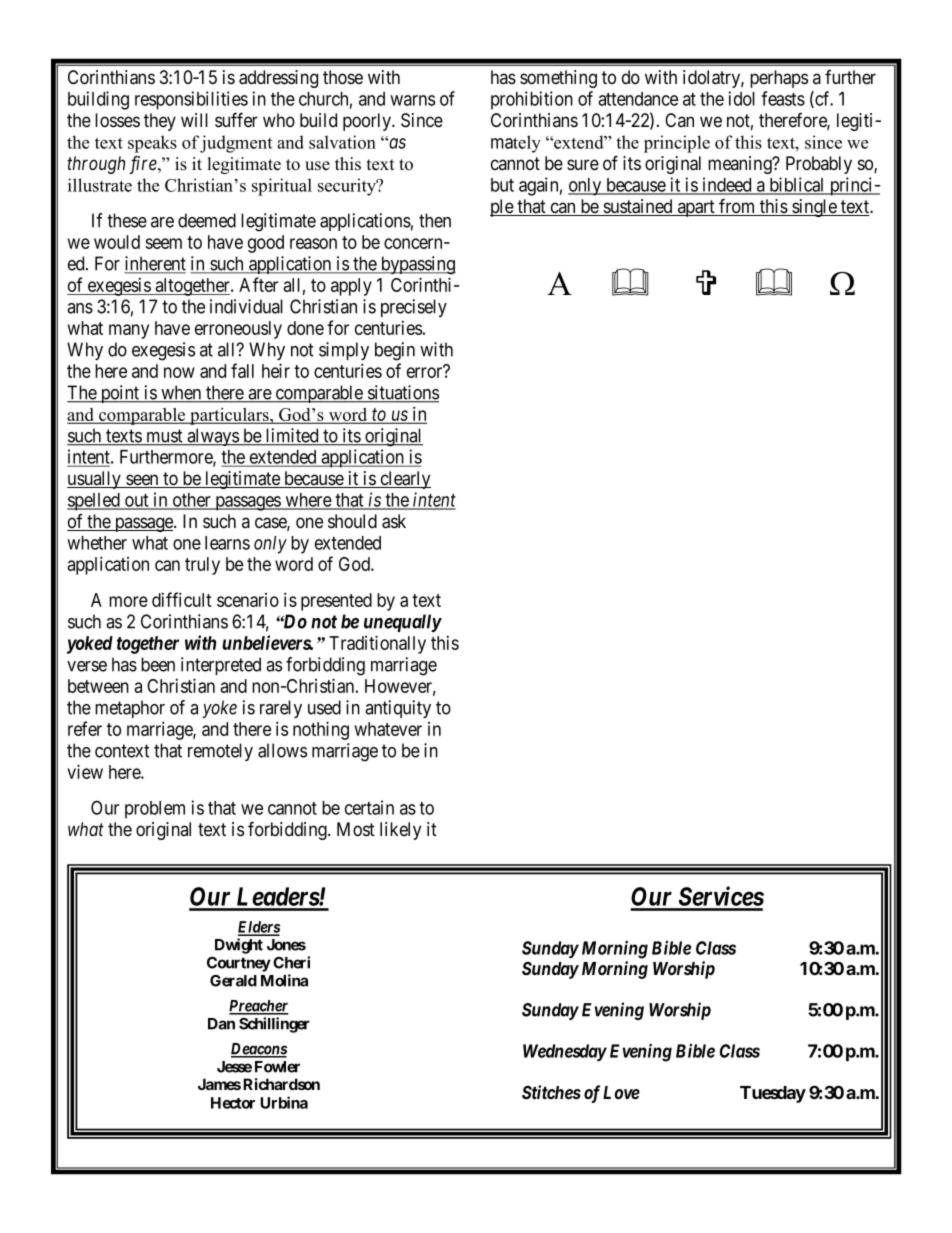 The height and width of the document is (1233, 952). What do you see at coordinates (233, 1103) in the document?
I see `Hector` at bounding box center [233, 1103].
